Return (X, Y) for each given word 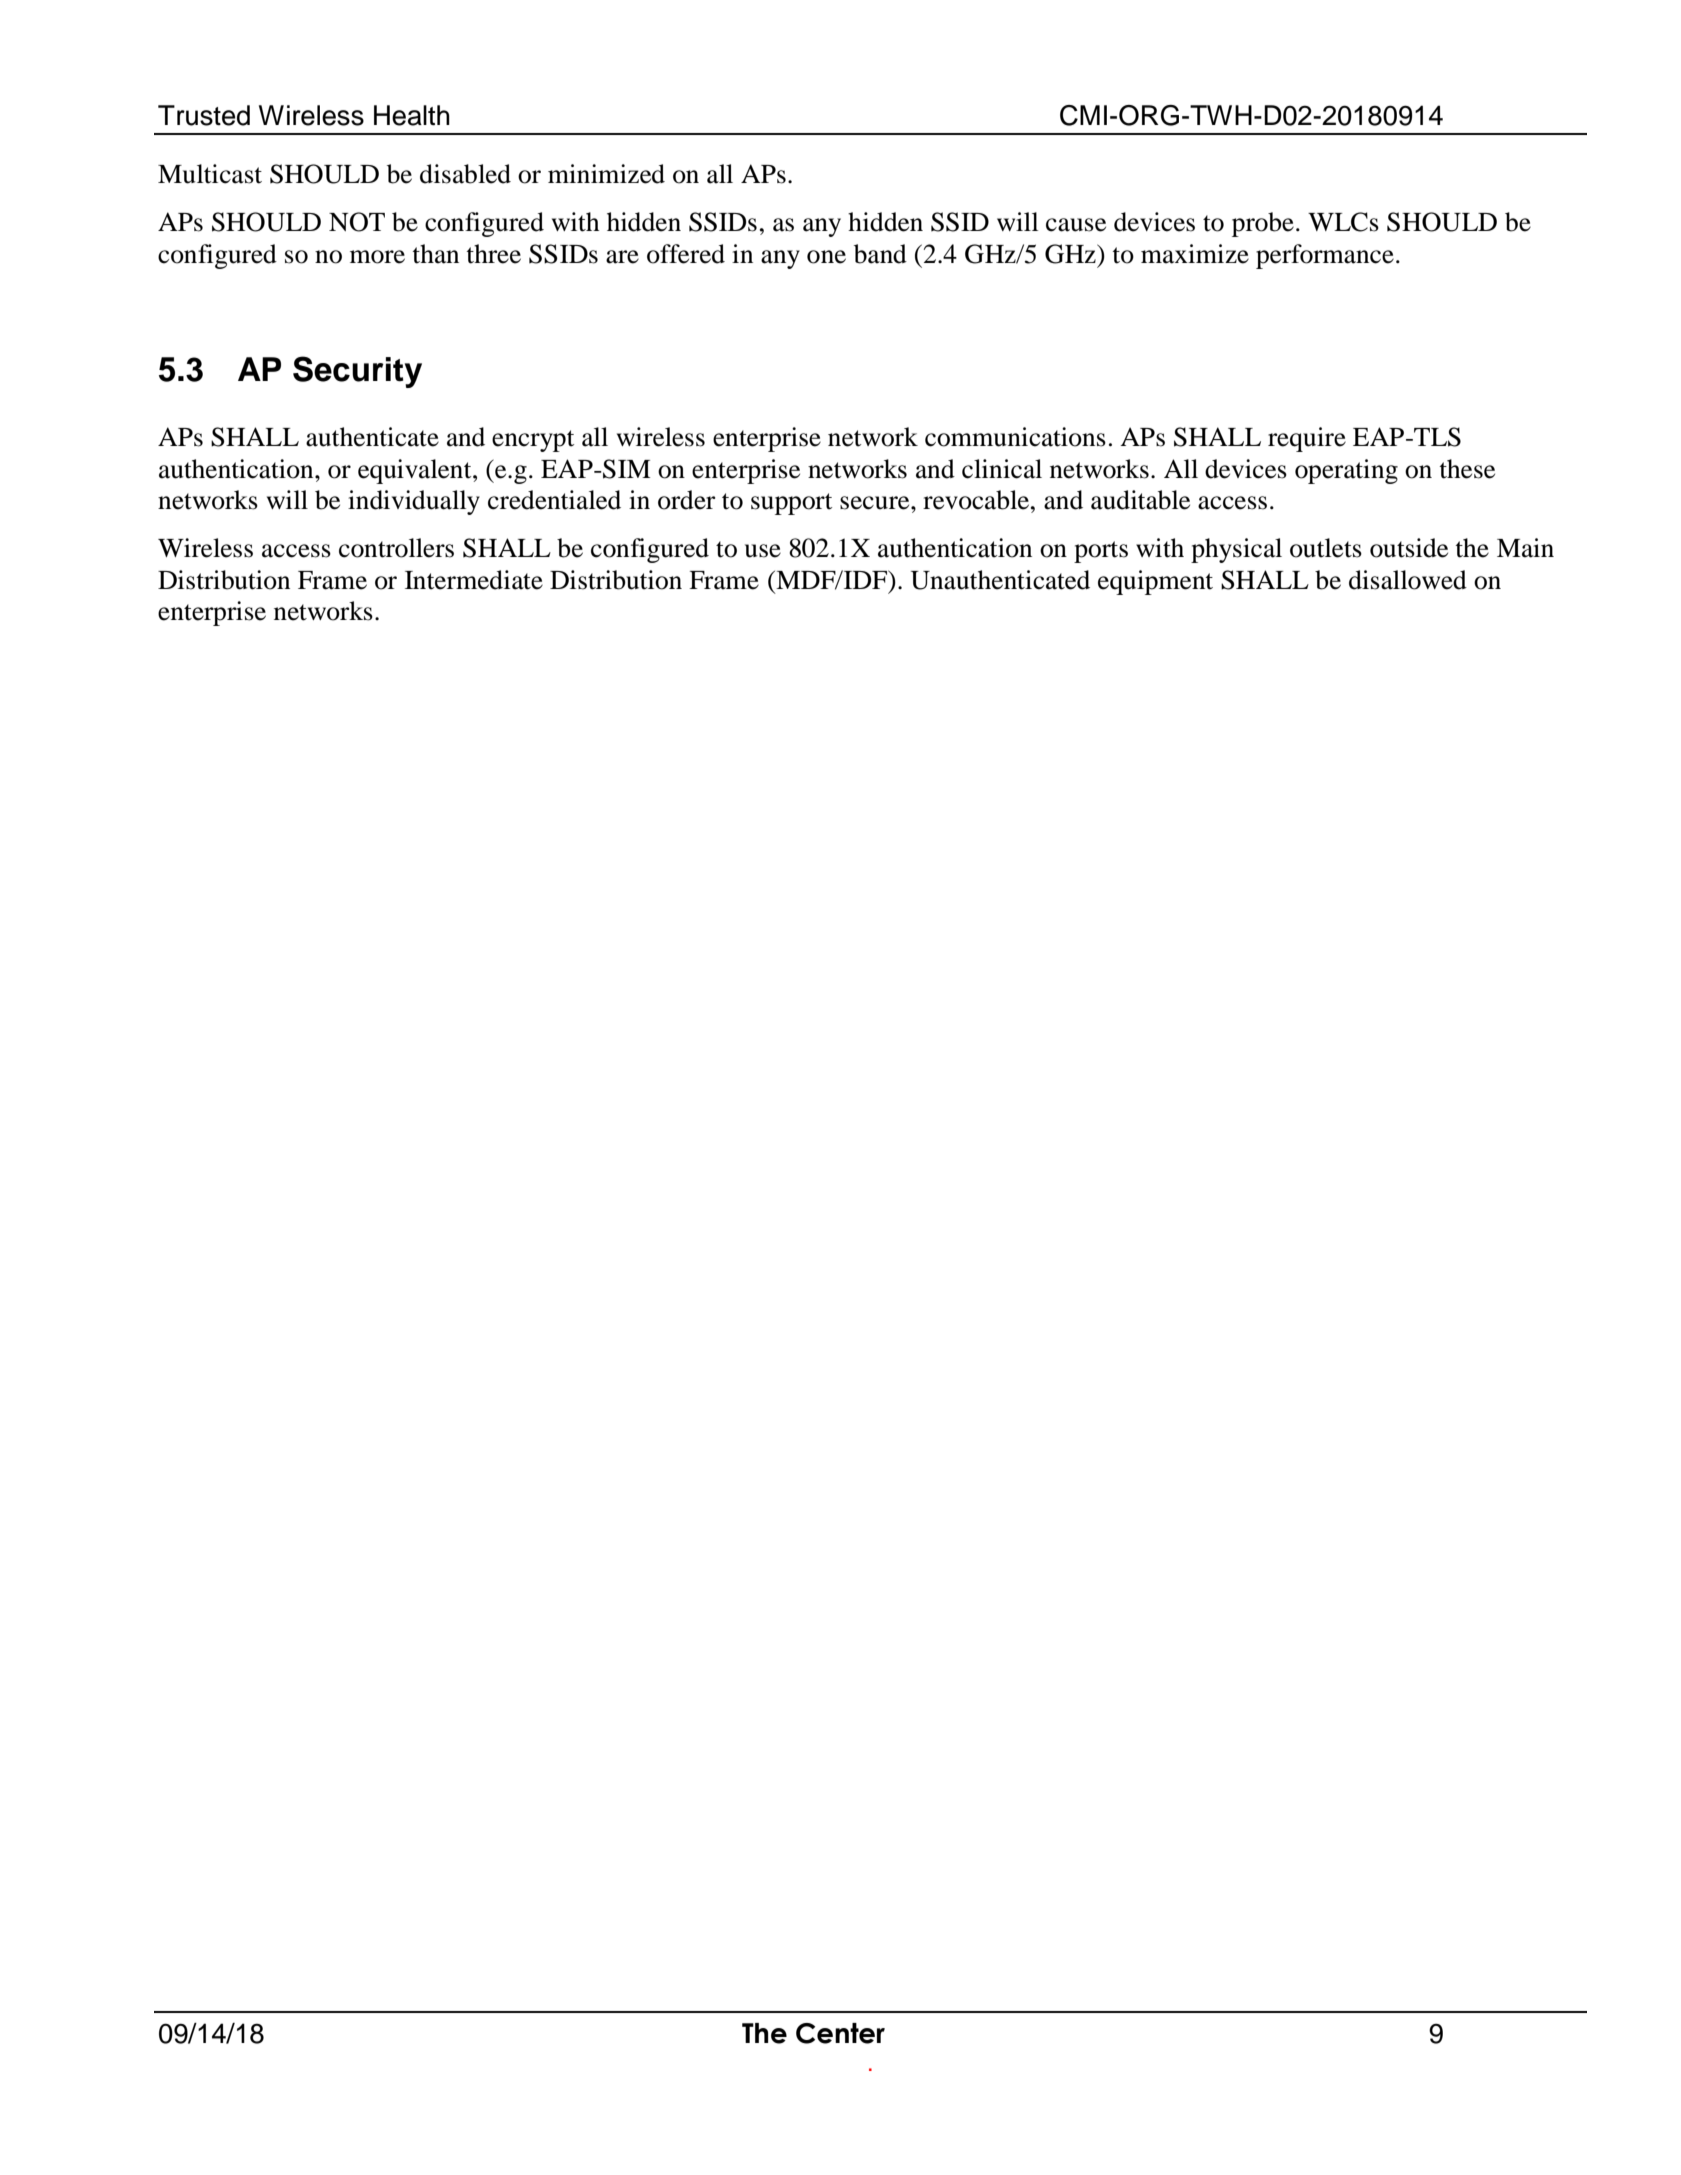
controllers (396, 548)
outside (1409, 548)
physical (1236, 550)
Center (840, 2033)
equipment (1155, 582)
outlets (1326, 548)
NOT (357, 222)
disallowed (1408, 580)
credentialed (554, 500)
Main (1525, 548)
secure (876, 503)
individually (414, 502)
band (880, 254)
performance (1325, 256)
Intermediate (474, 580)
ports (1101, 552)
